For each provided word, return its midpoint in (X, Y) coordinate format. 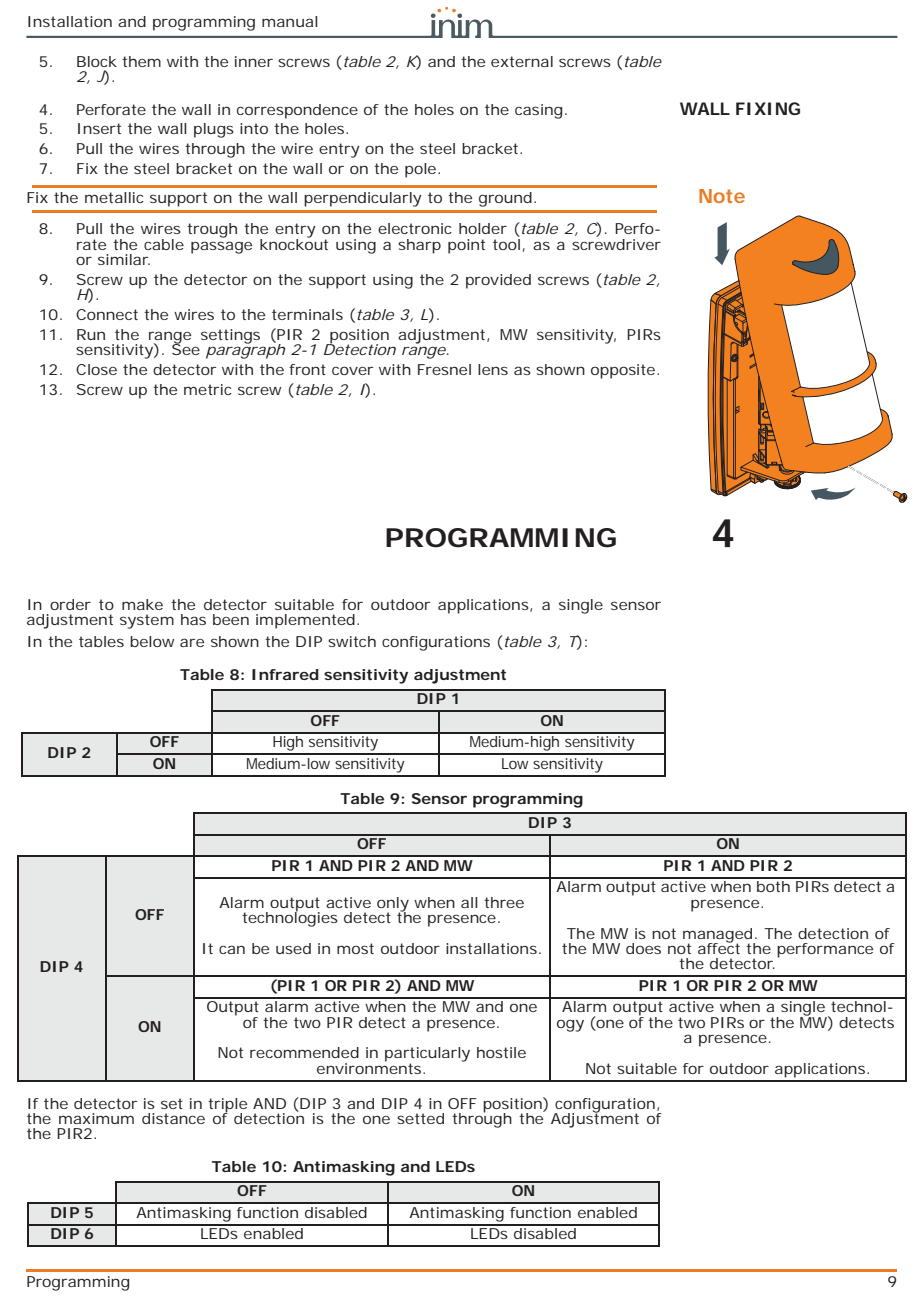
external (522, 61)
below (152, 641)
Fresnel (444, 369)
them (141, 61)
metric (208, 389)
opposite (623, 371)
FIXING (768, 108)
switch (352, 641)
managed (719, 936)
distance (173, 1118)
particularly (427, 1055)
